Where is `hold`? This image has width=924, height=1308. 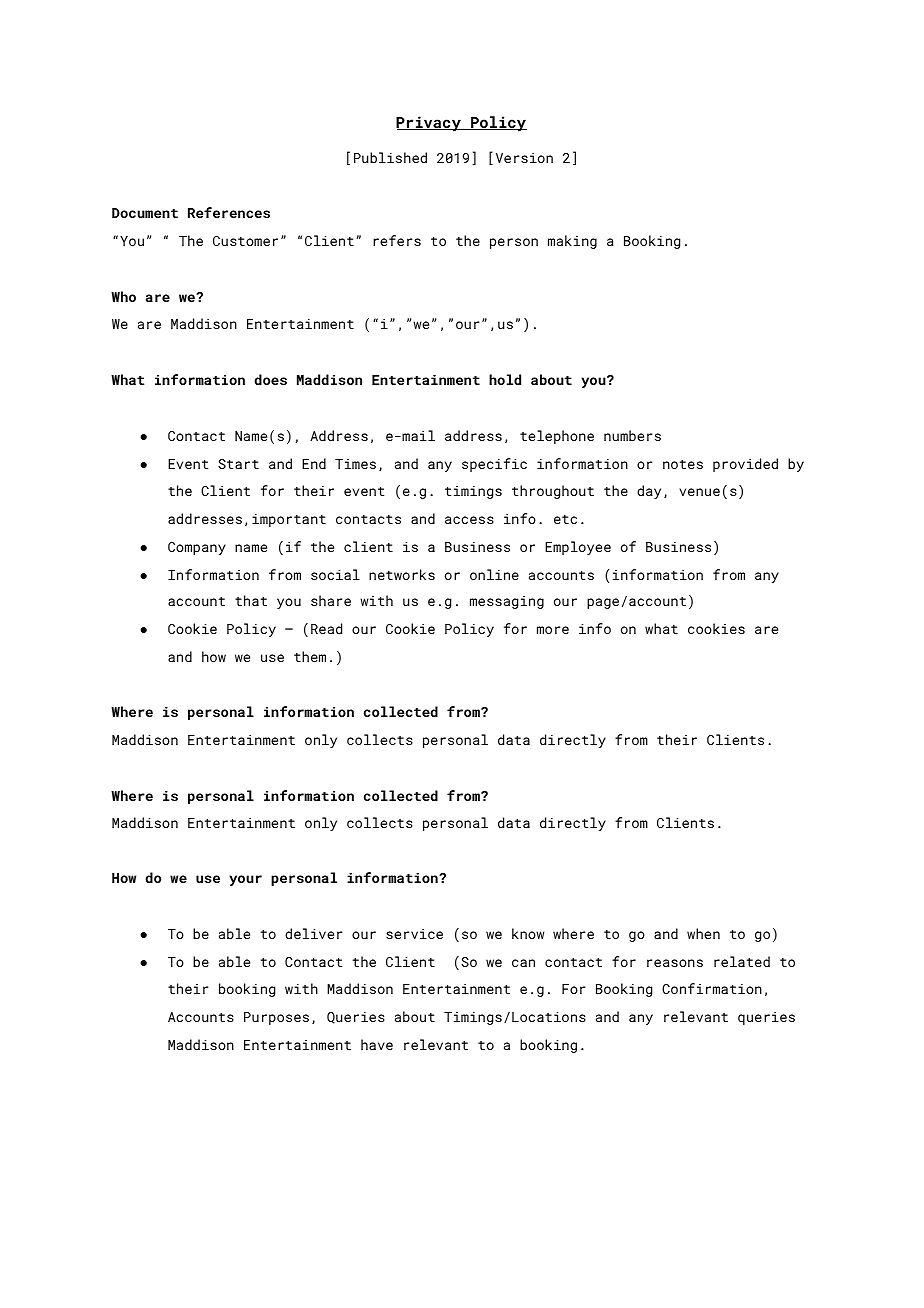
hold is located at coordinates (505, 379).
